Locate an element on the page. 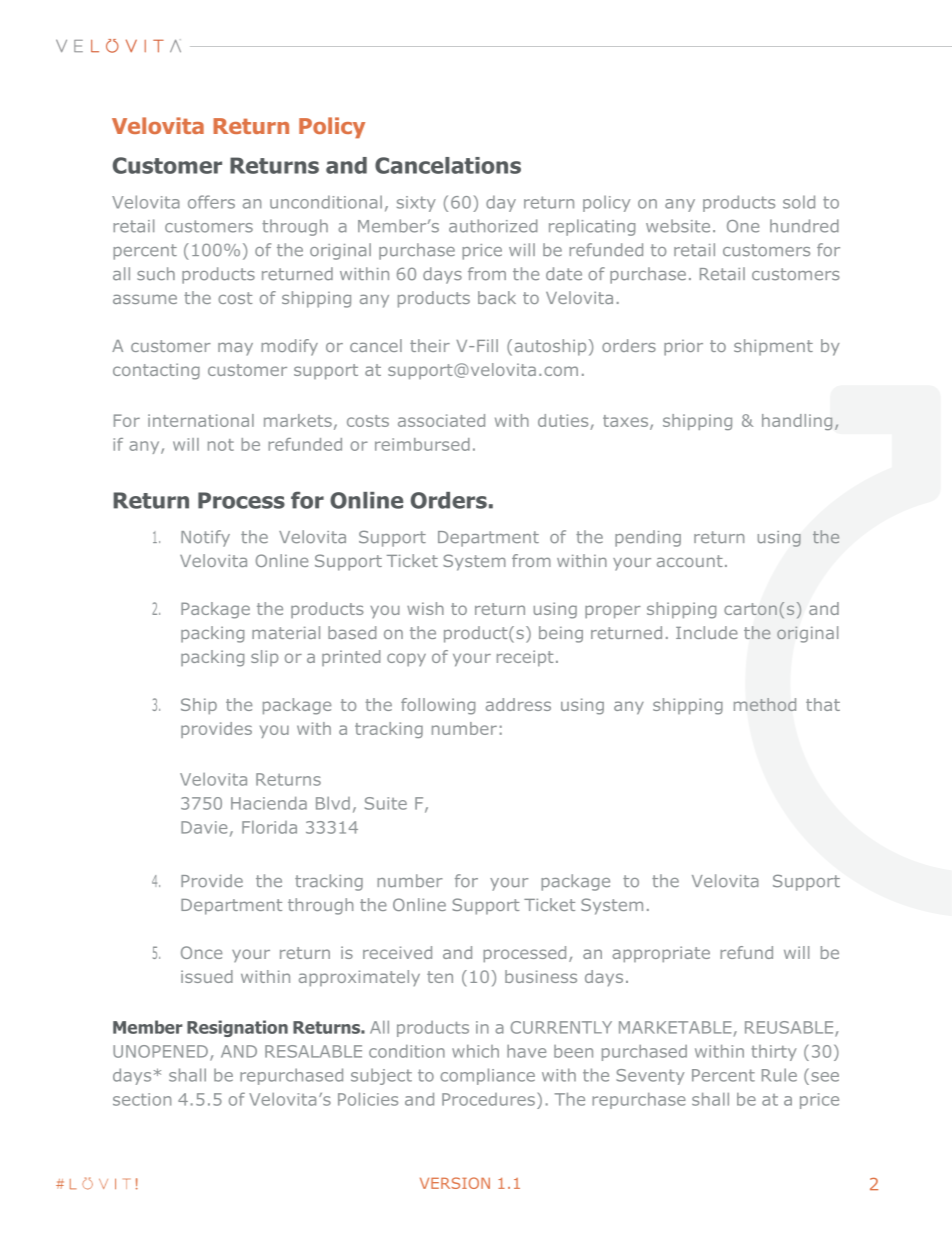  Notify is located at coordinates (205, 538).
